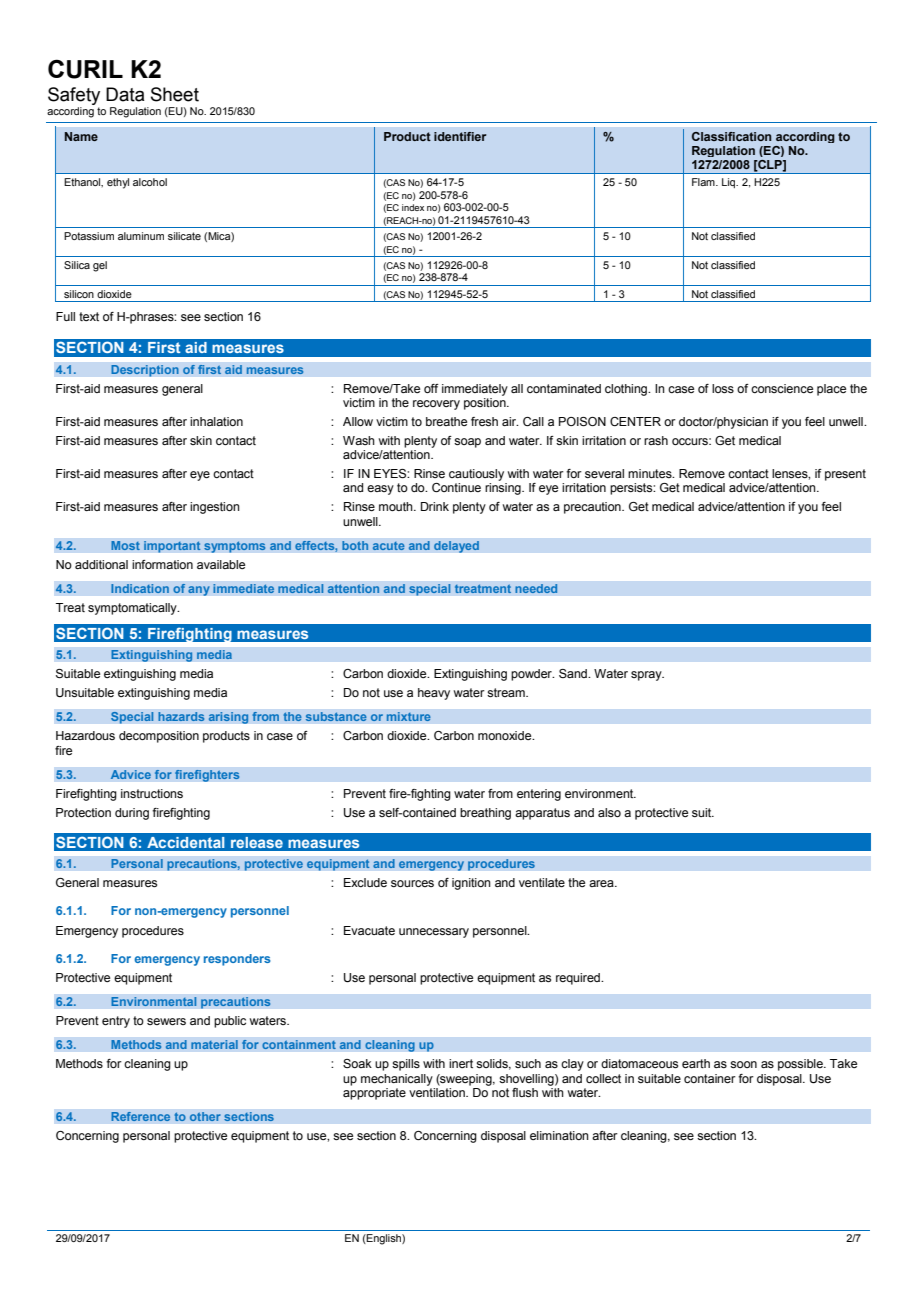 This screenshot has width=924, height=1308. I want to click on identifier, so click(460, 136).
